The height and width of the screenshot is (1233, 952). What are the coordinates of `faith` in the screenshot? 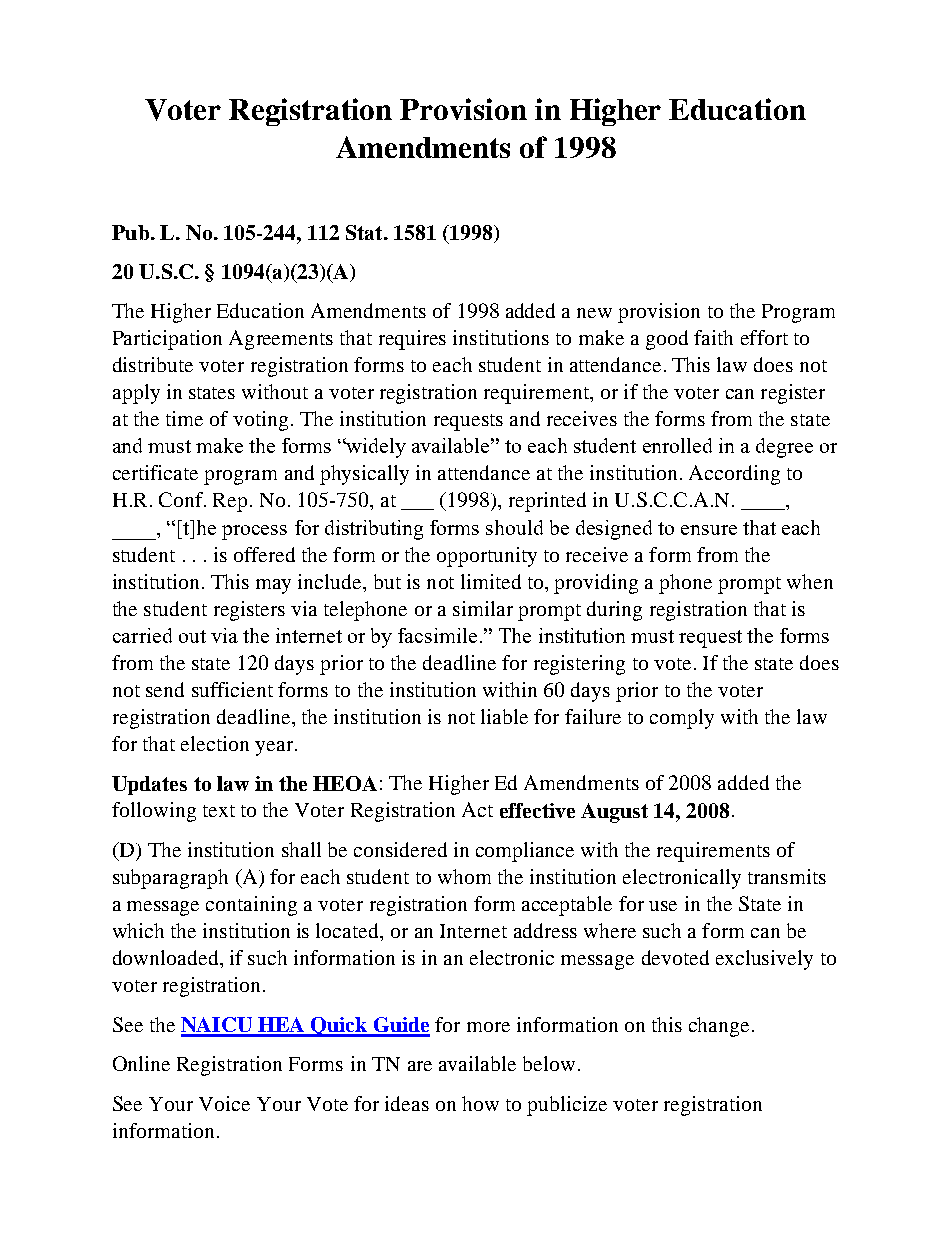 It's located at (713, 337).
